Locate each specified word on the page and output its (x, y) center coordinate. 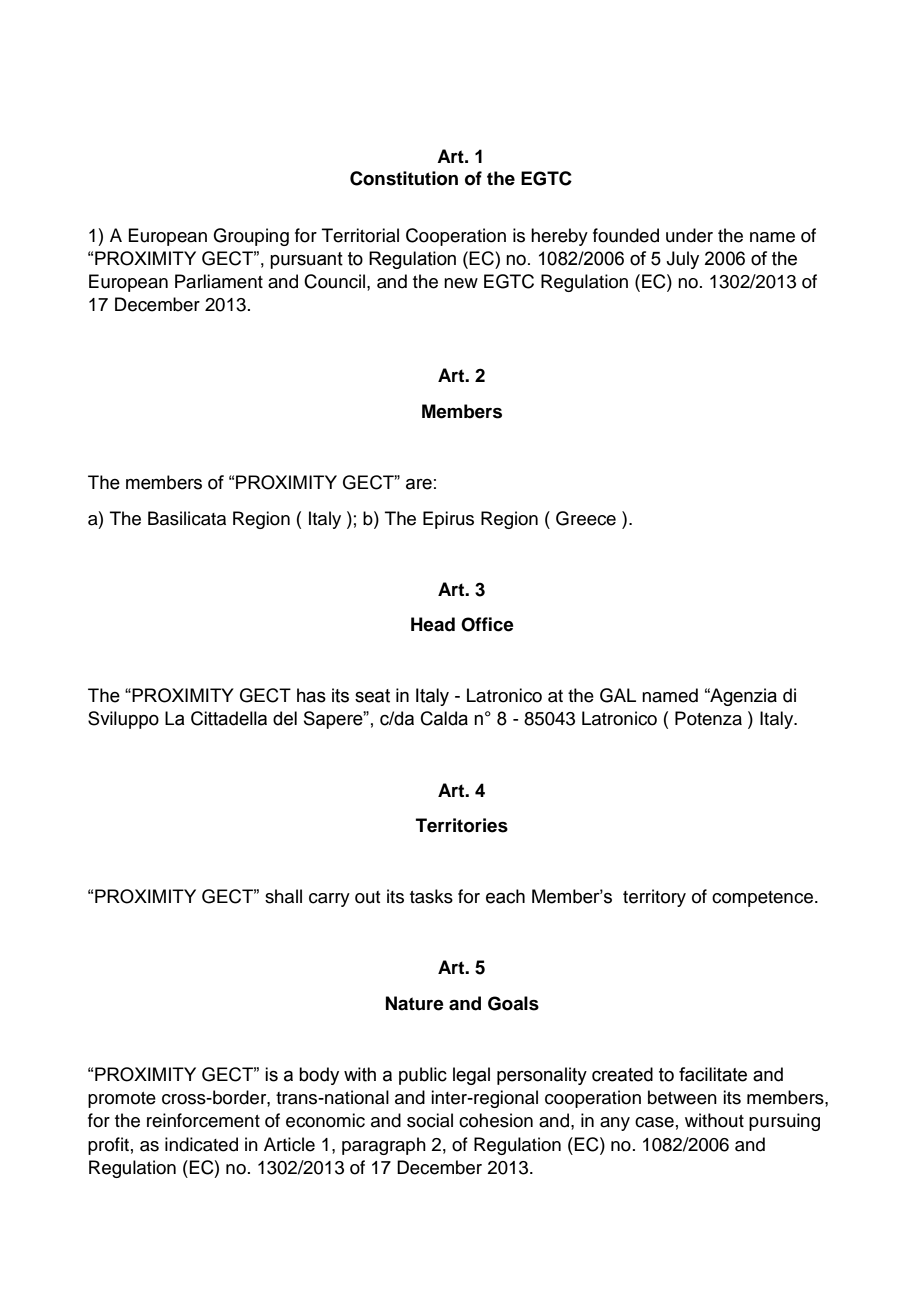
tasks (431, 896)
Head (433, 624)
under (689, 235)
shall (283, 896)
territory (654, 898)
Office (487, 624)
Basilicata (187, 518)
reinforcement (203, 1120)
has (311, 695)
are (419, 484)
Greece (586, 518)
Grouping (251, 237)
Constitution (404, 178)
